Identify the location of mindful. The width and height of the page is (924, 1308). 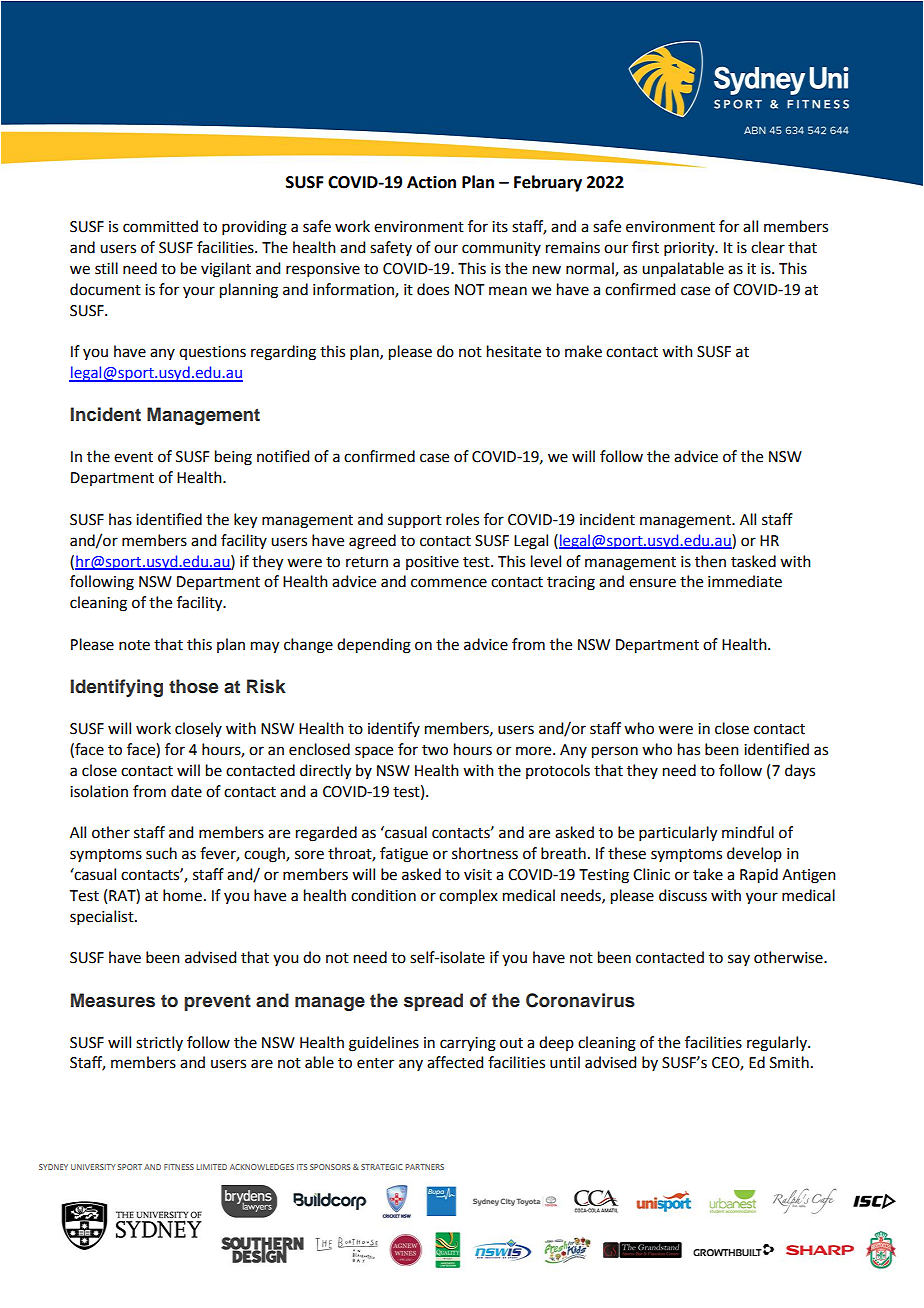
(748, 832).
